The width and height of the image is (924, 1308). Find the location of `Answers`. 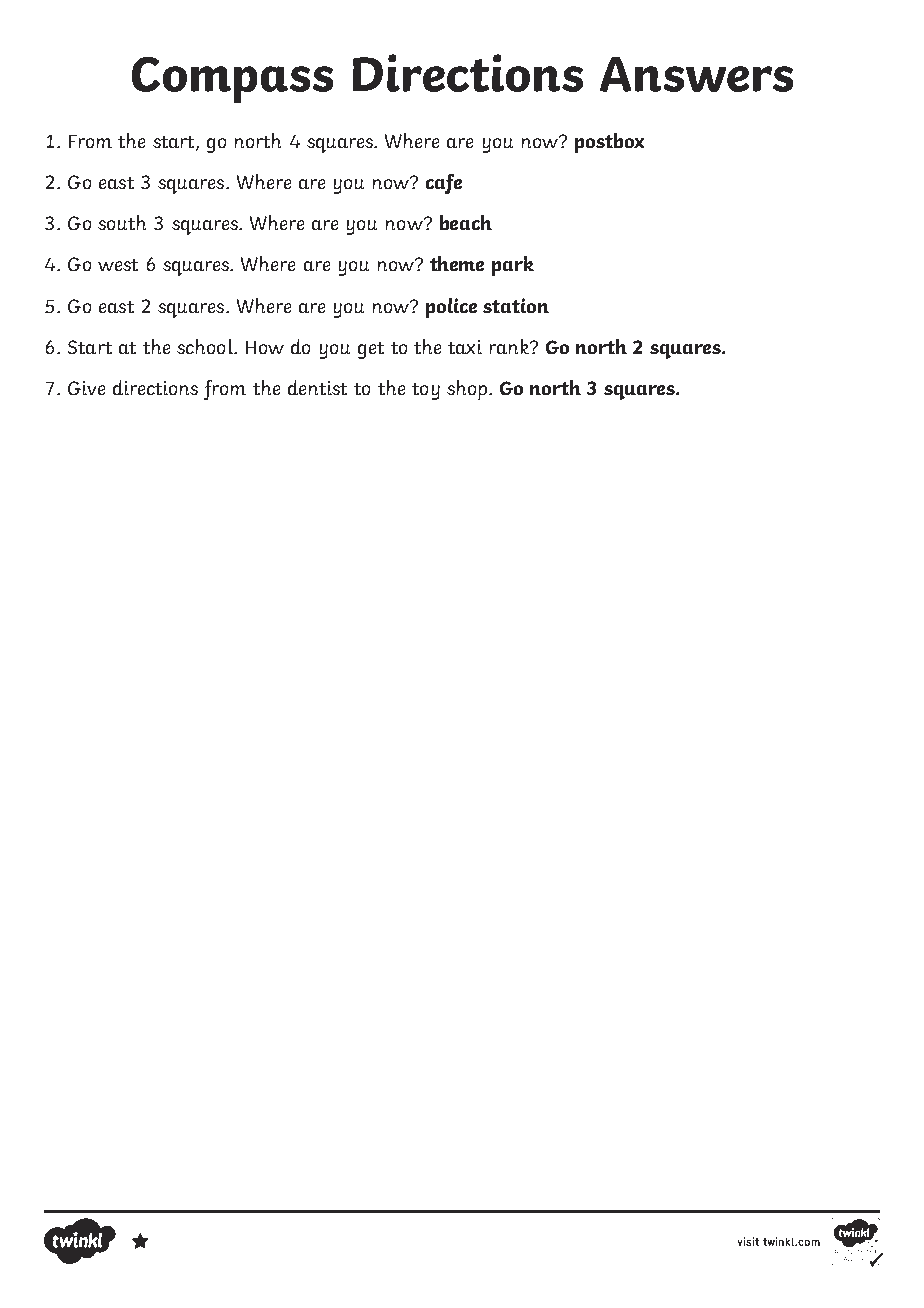

Answers is located at coordinates (696, 74).
